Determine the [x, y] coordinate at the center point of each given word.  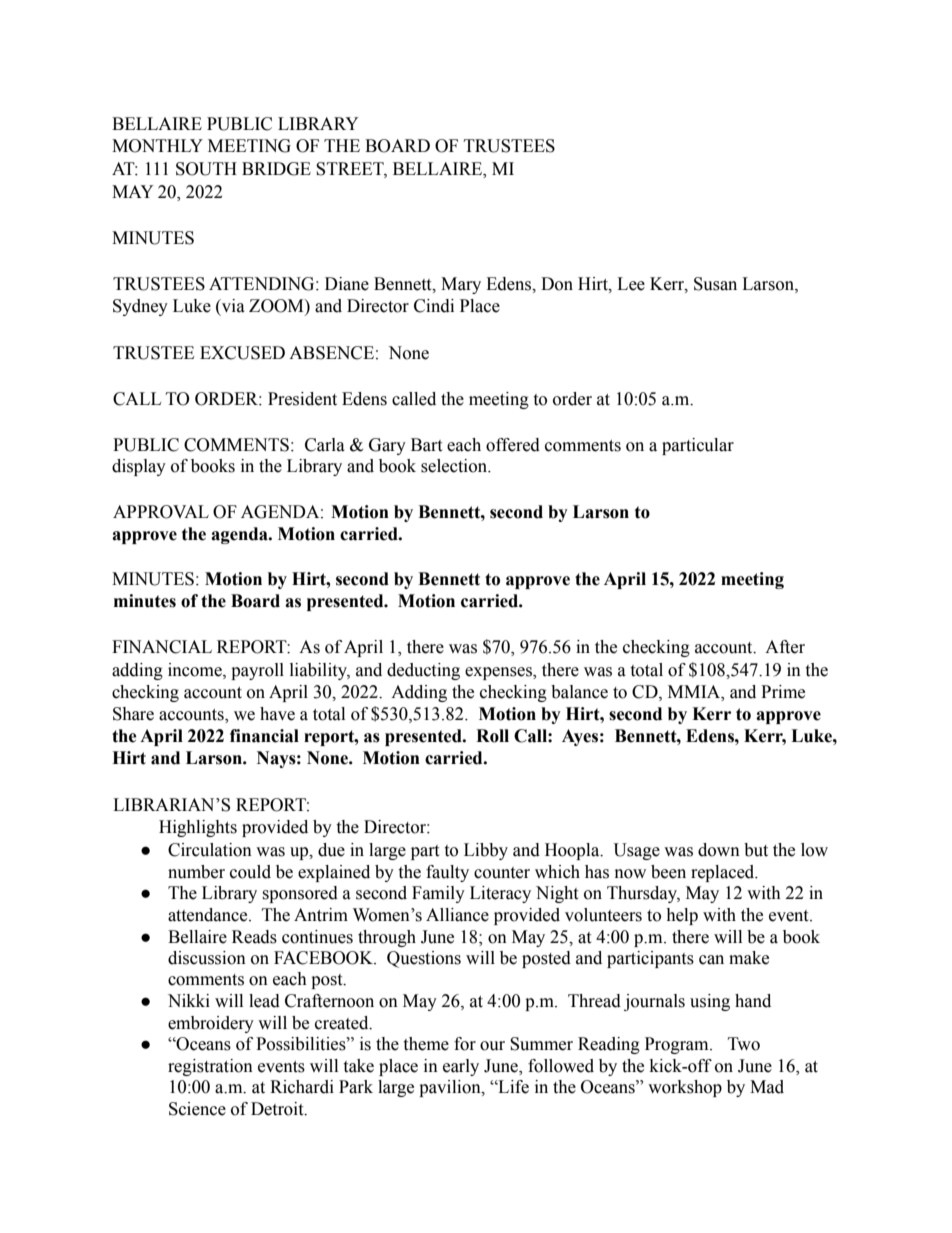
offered [513, 445]
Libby [486, 851]
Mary [461, 285]
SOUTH [206, 169]
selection [455, 466]
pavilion [451, 1088]
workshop [685, 1088]
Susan [715, 284]
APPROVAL [161, 512]
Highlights [198, 828]
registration [210, 1067]
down [719, 850]
